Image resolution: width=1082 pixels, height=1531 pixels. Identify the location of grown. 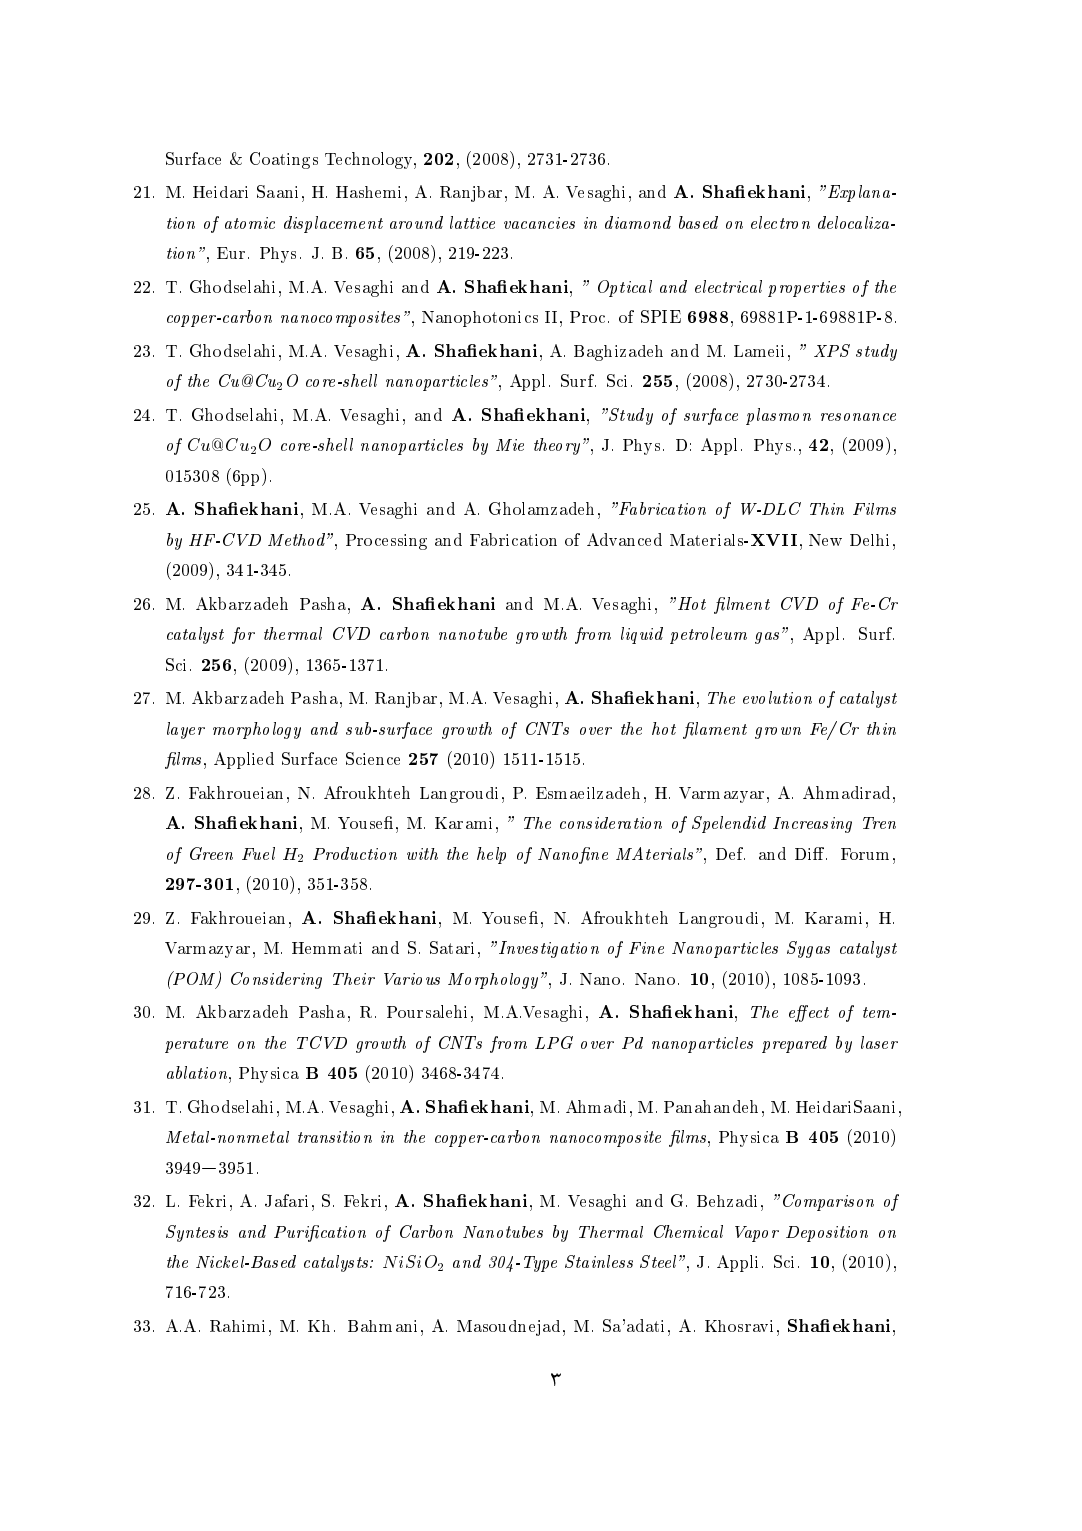
(778, 733).
